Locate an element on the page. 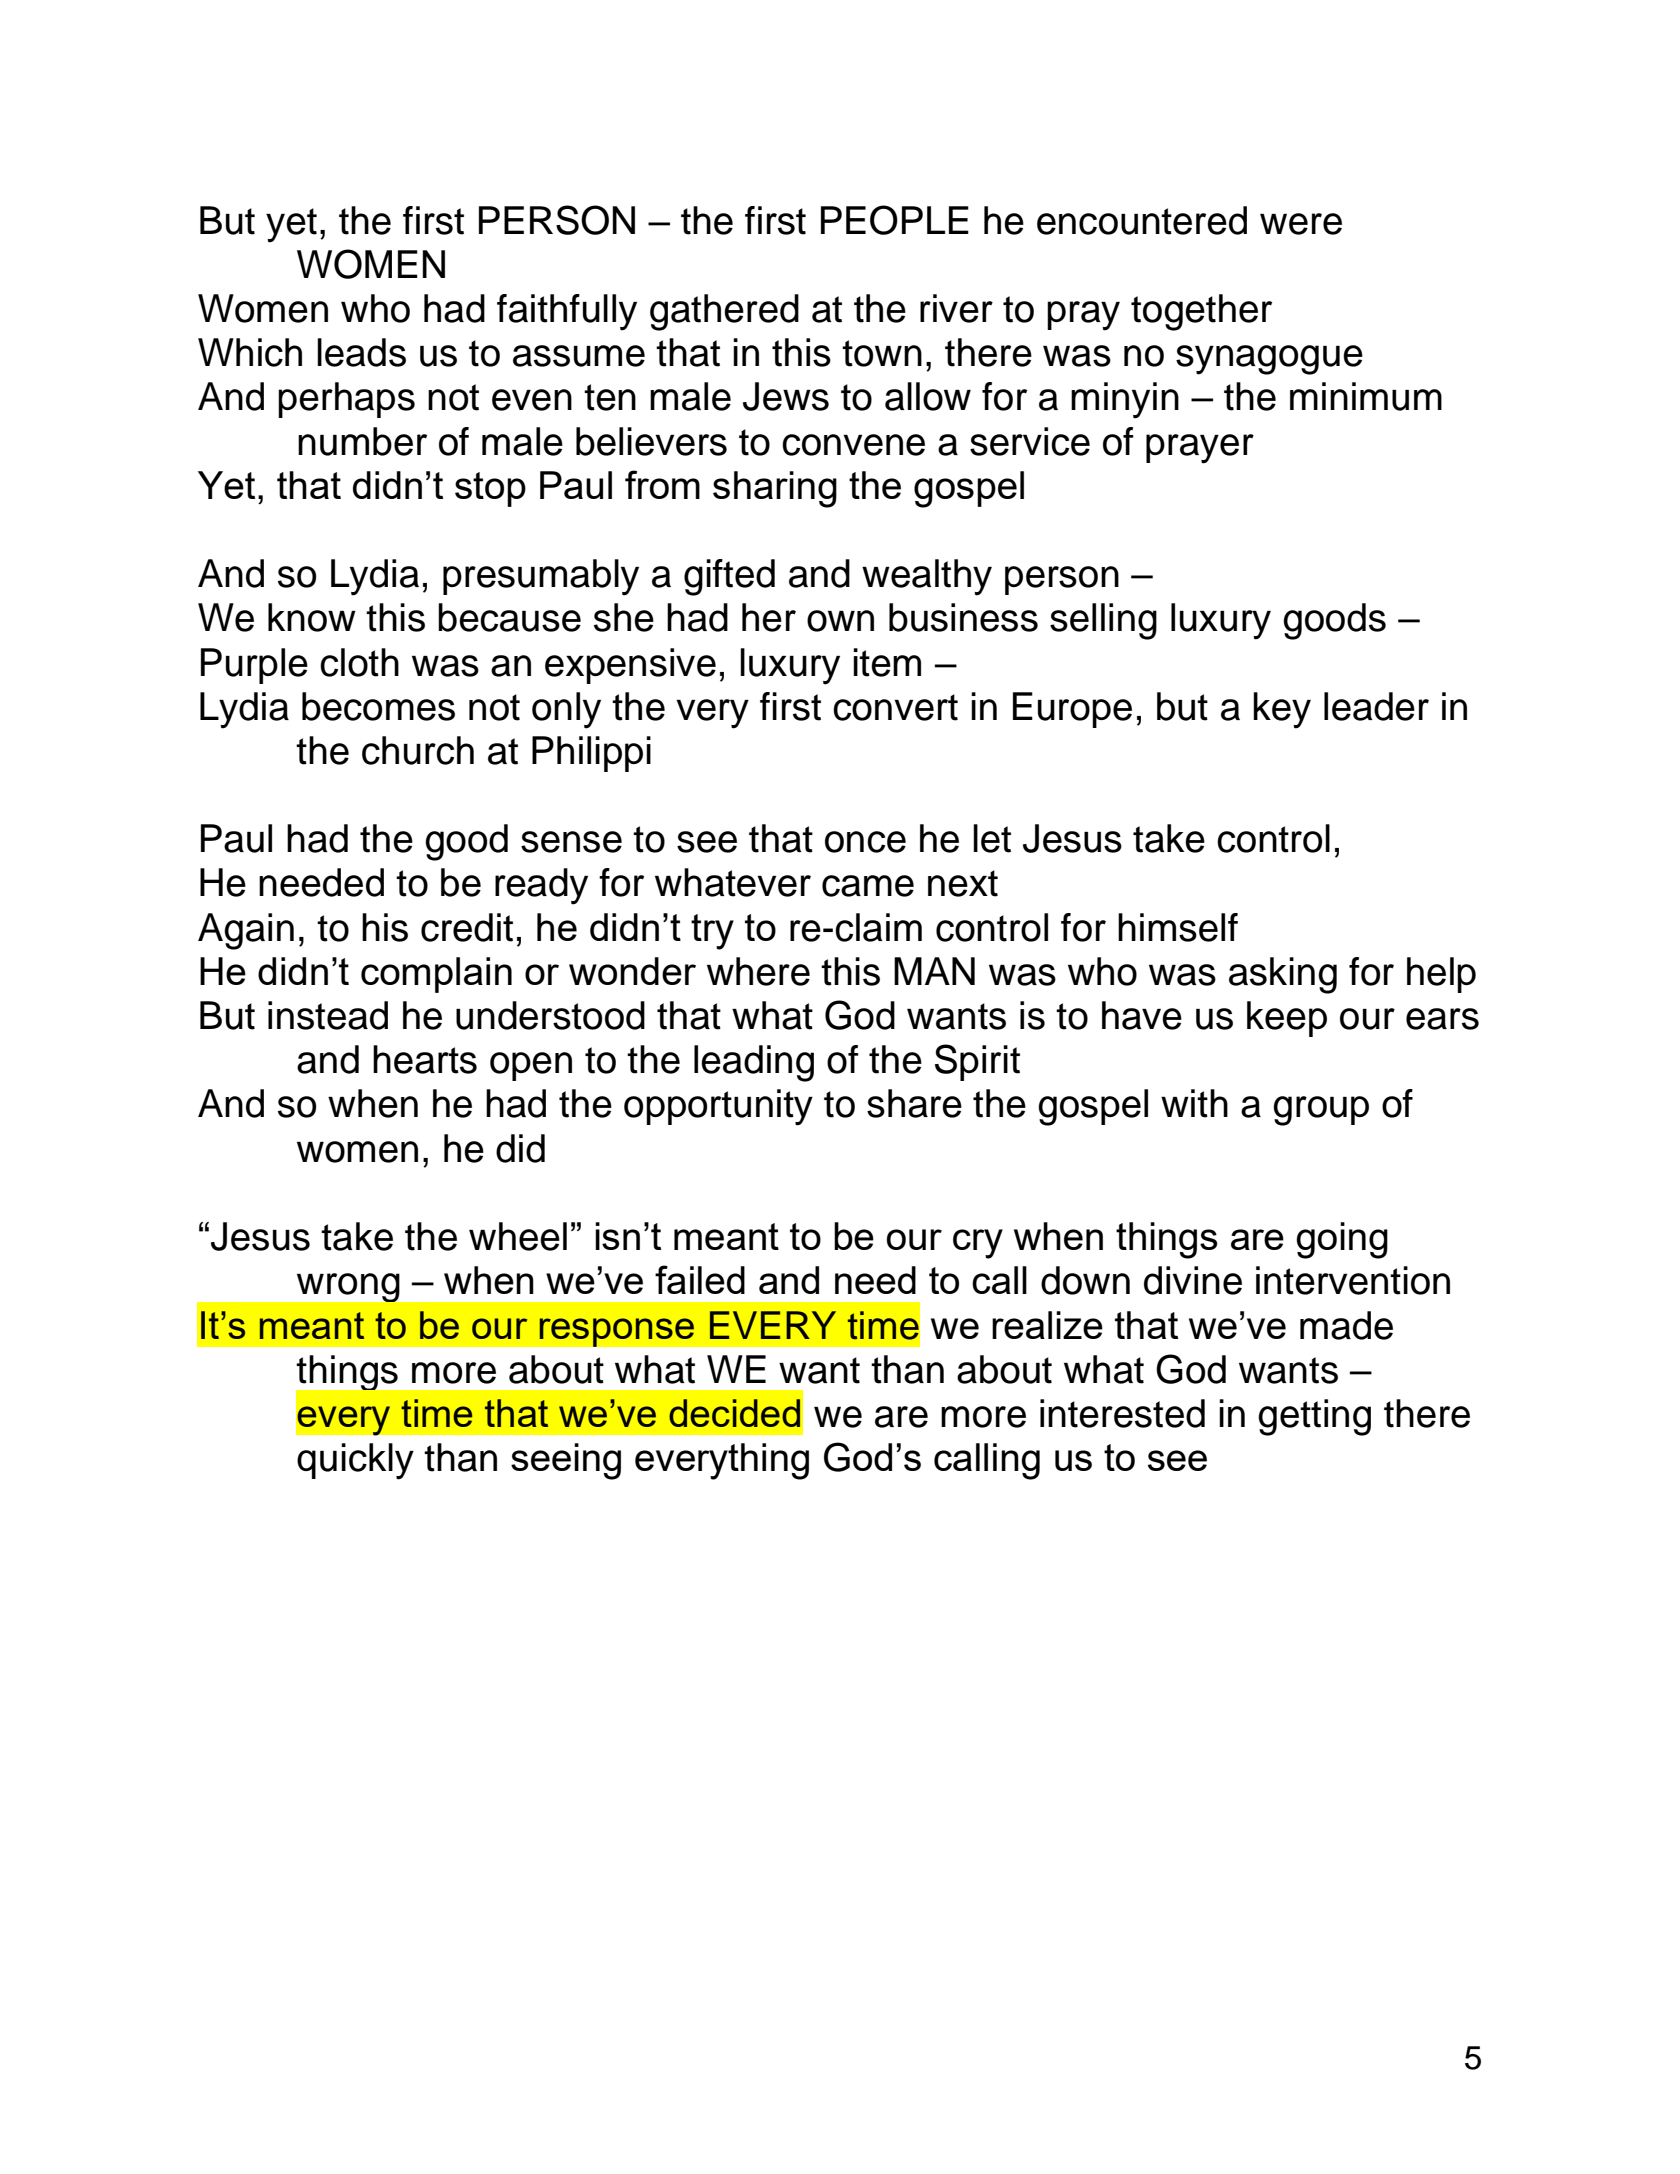  leading is located at coordinates (754, 1063).
